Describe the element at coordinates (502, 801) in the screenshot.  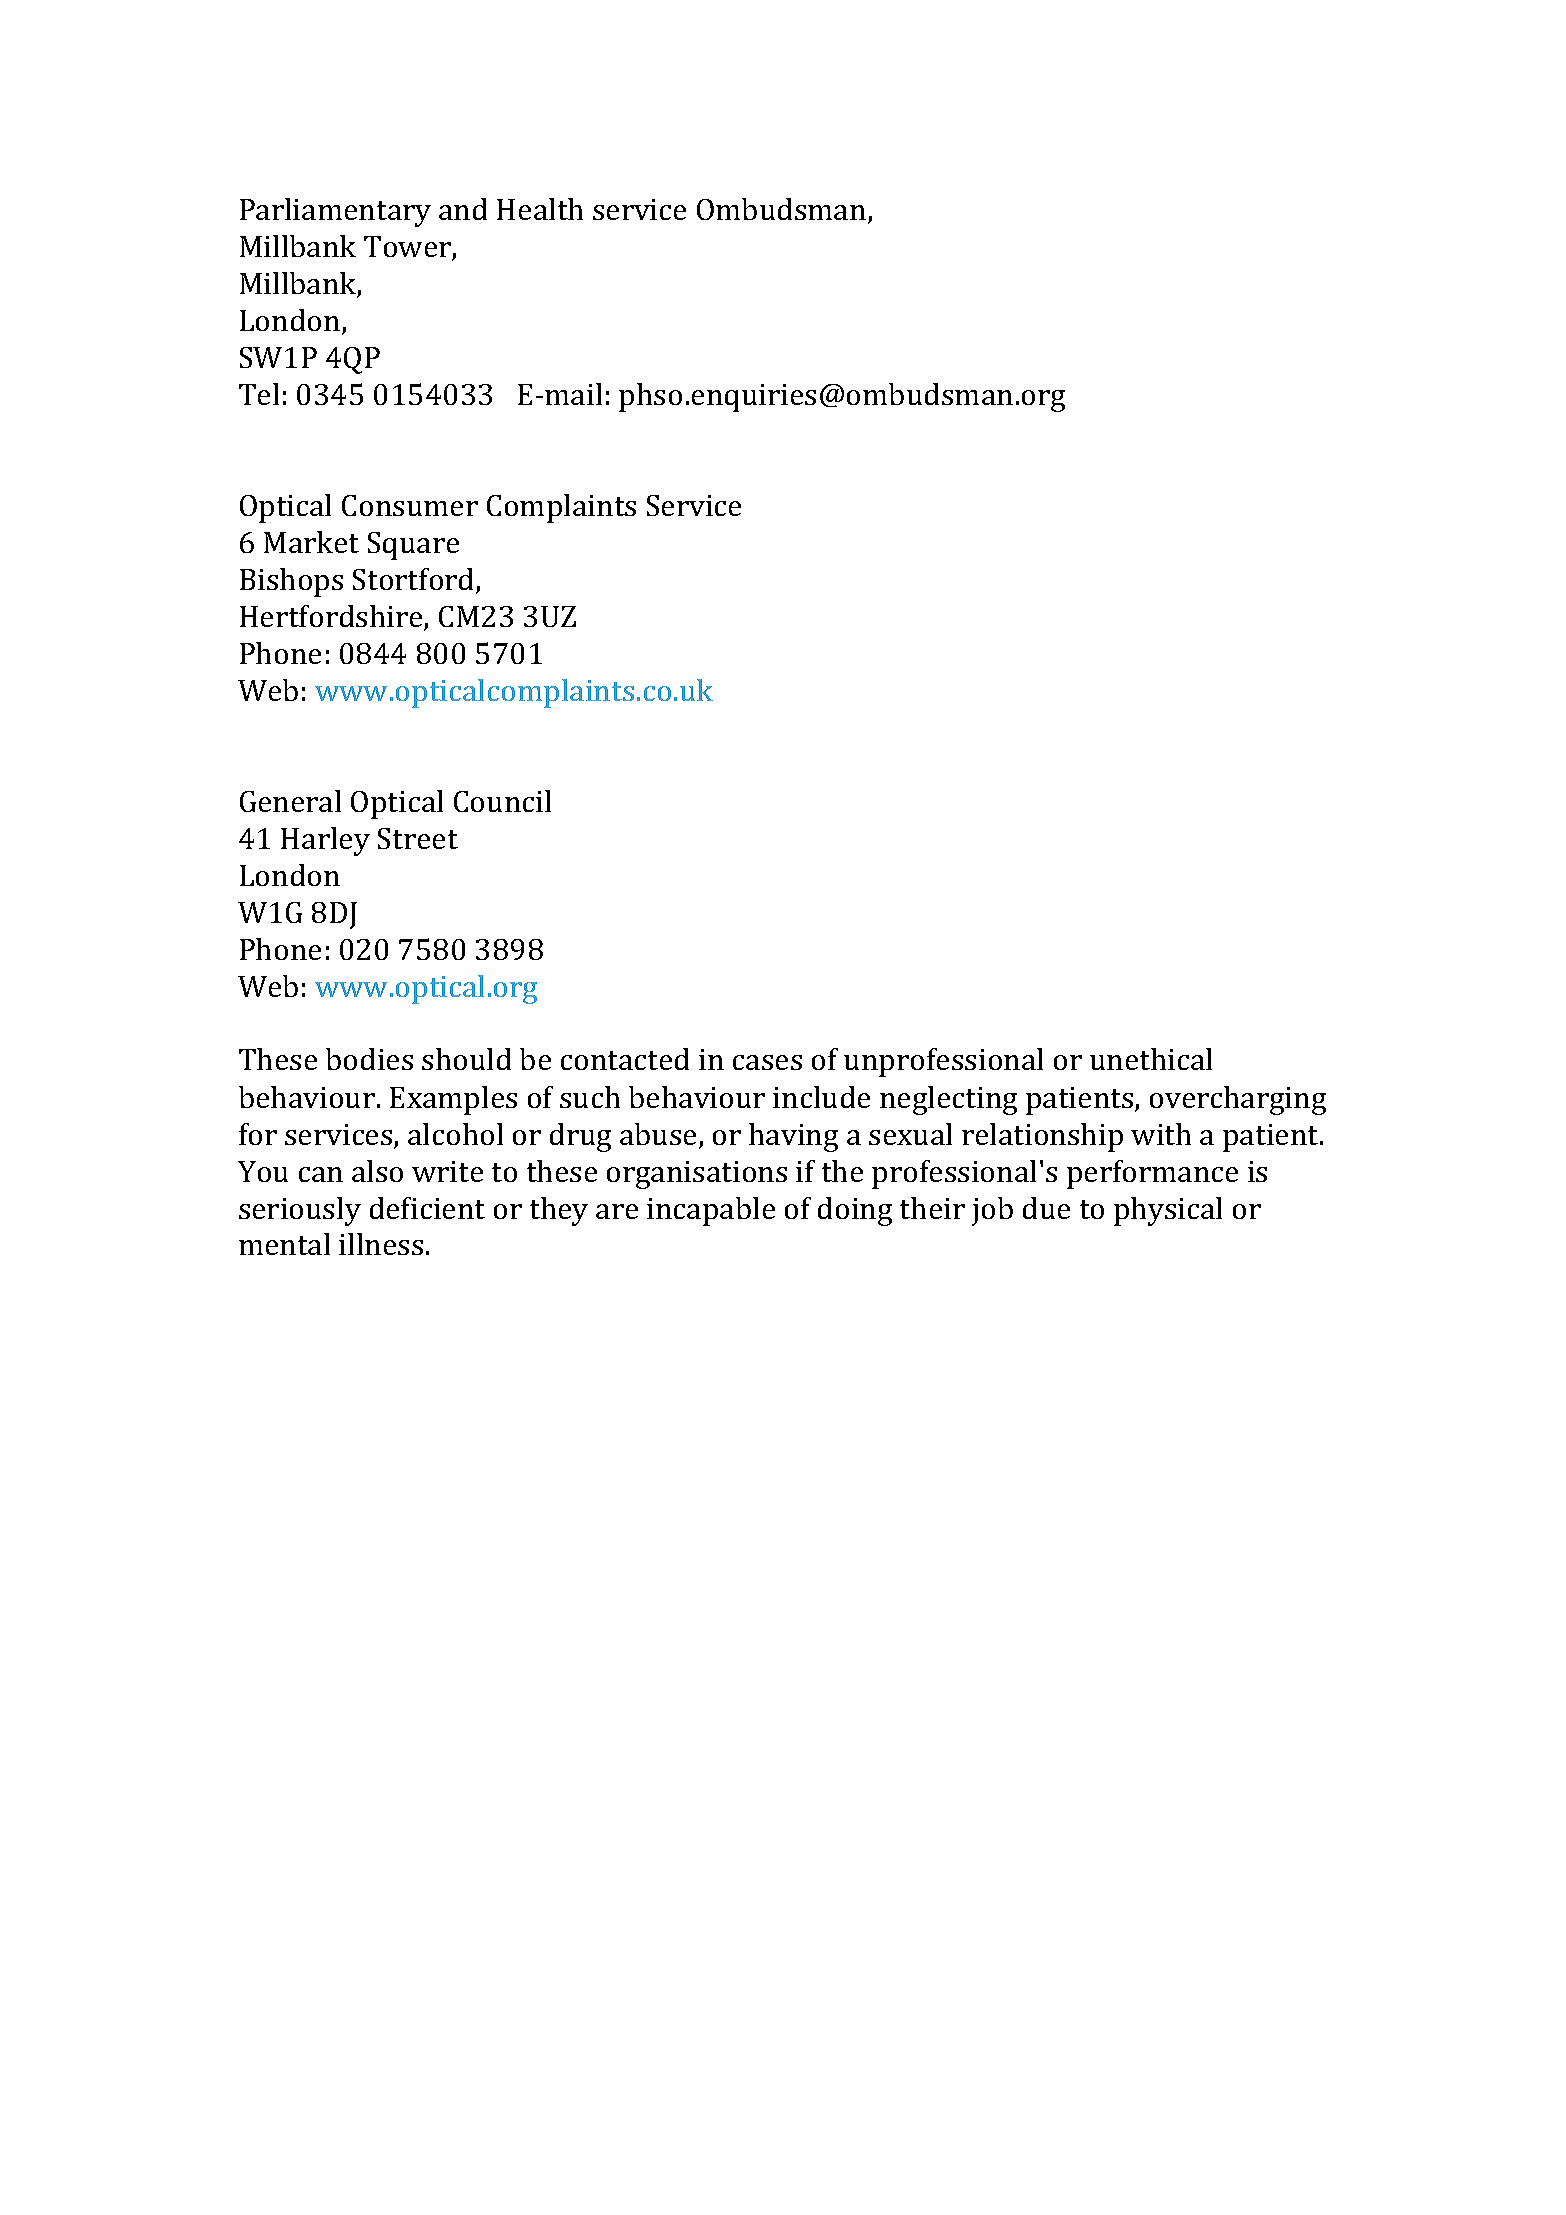
I see `Council` at that location.
